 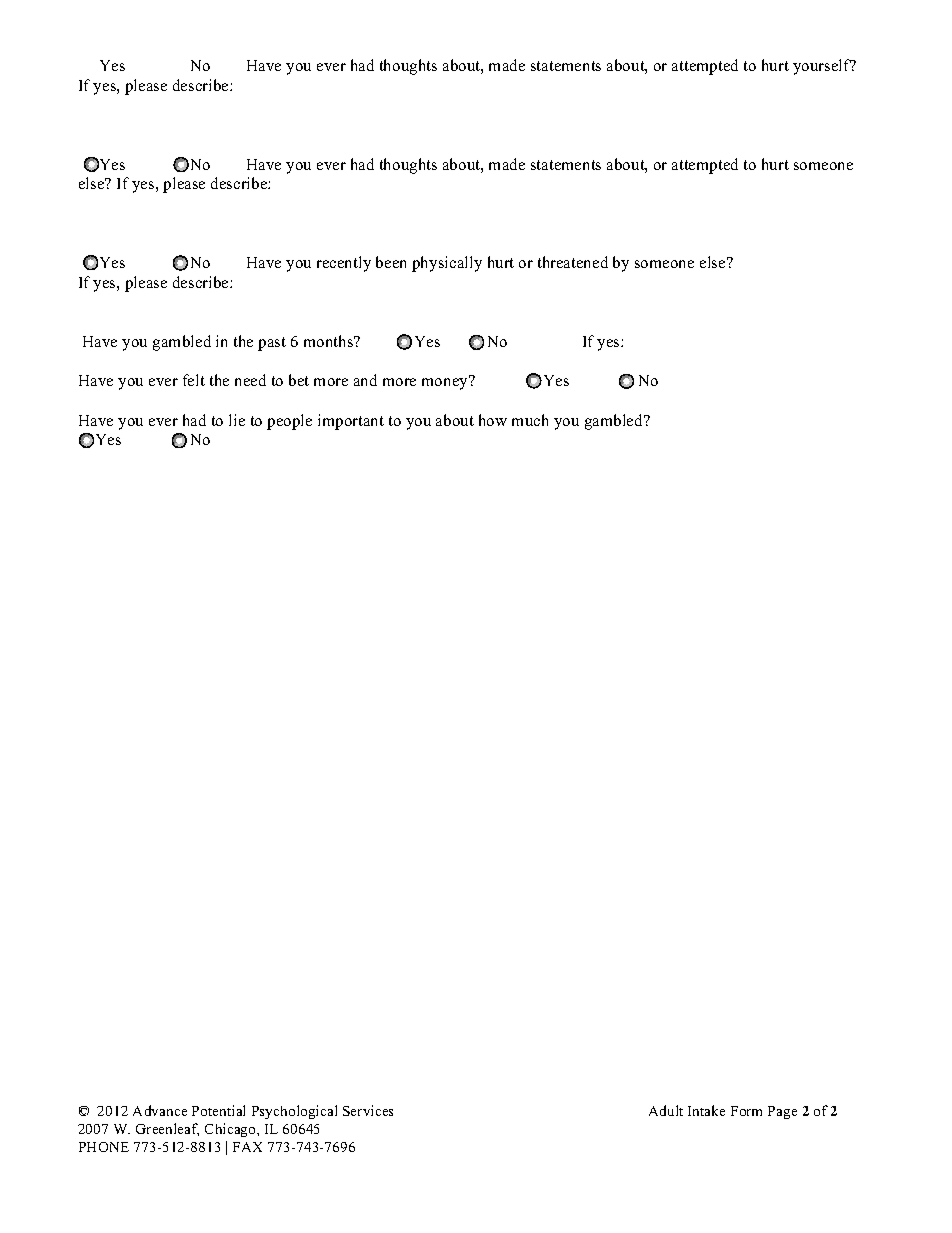 What do you see at coordinates (493, 420) in the screenshot?
I see `how` at bounding box center [493, 420].
